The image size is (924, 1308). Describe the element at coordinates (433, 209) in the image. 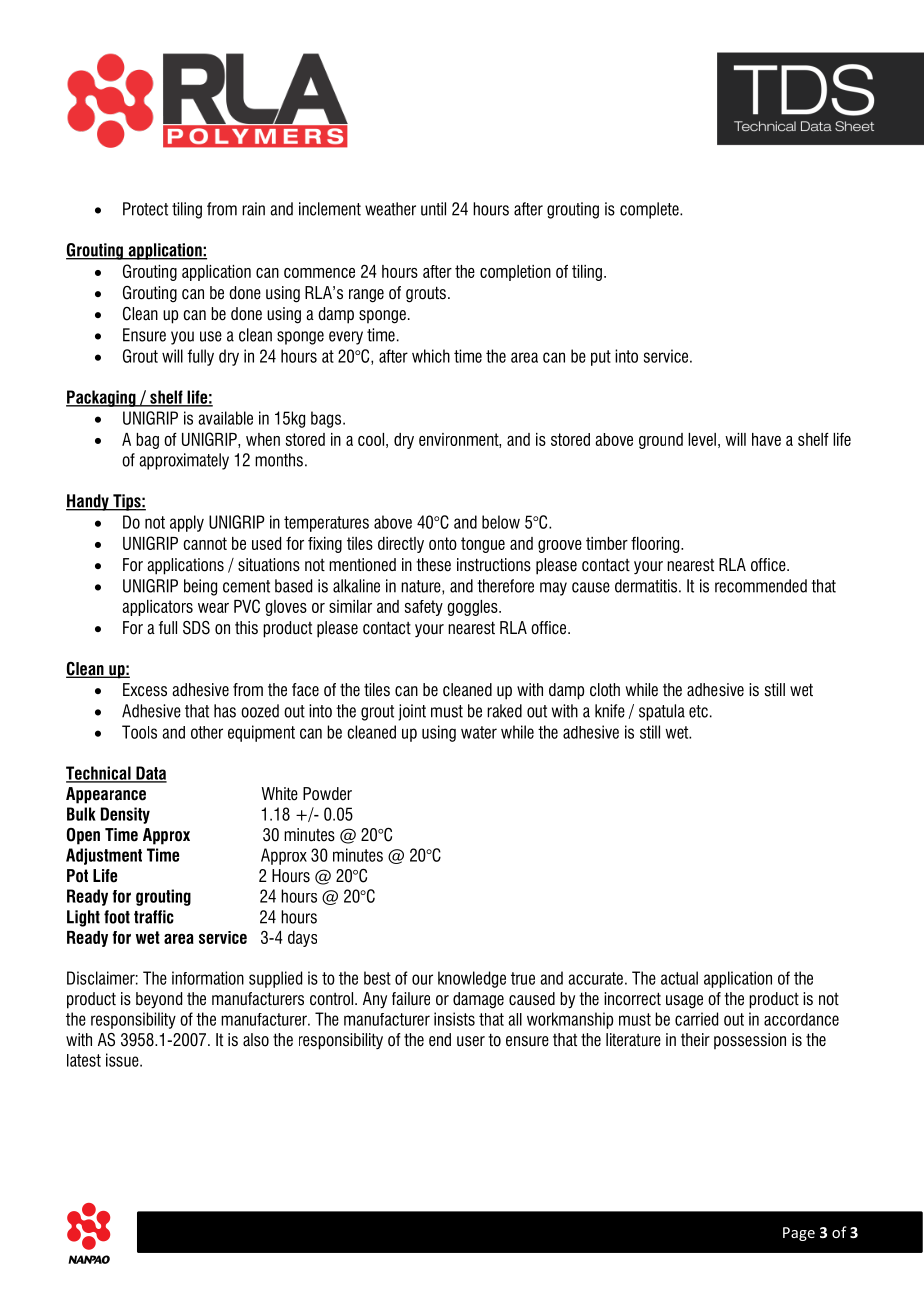

I see `until` at that location.
